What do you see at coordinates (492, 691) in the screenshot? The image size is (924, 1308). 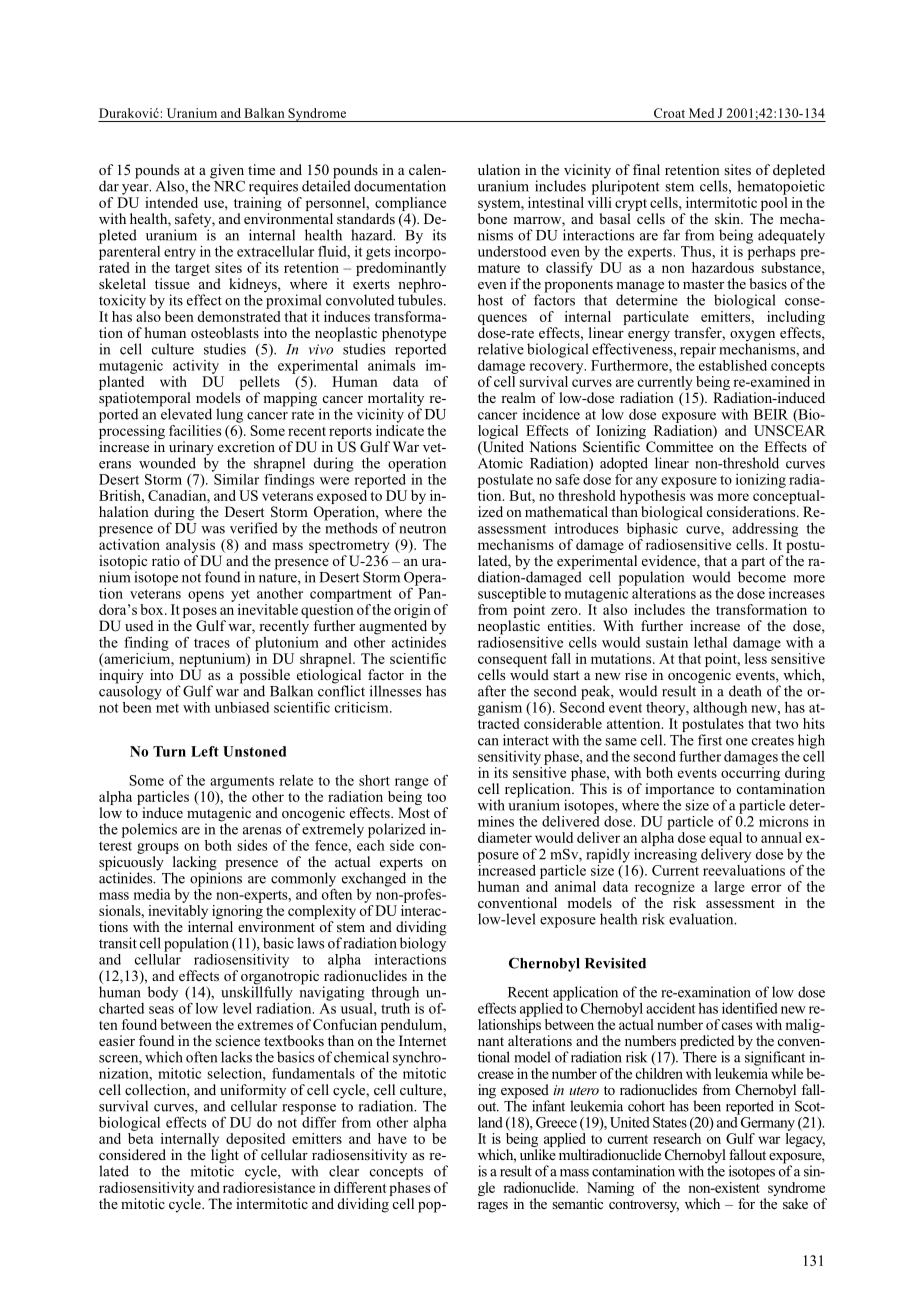 I see `after` at bounding box center [492, 691].
